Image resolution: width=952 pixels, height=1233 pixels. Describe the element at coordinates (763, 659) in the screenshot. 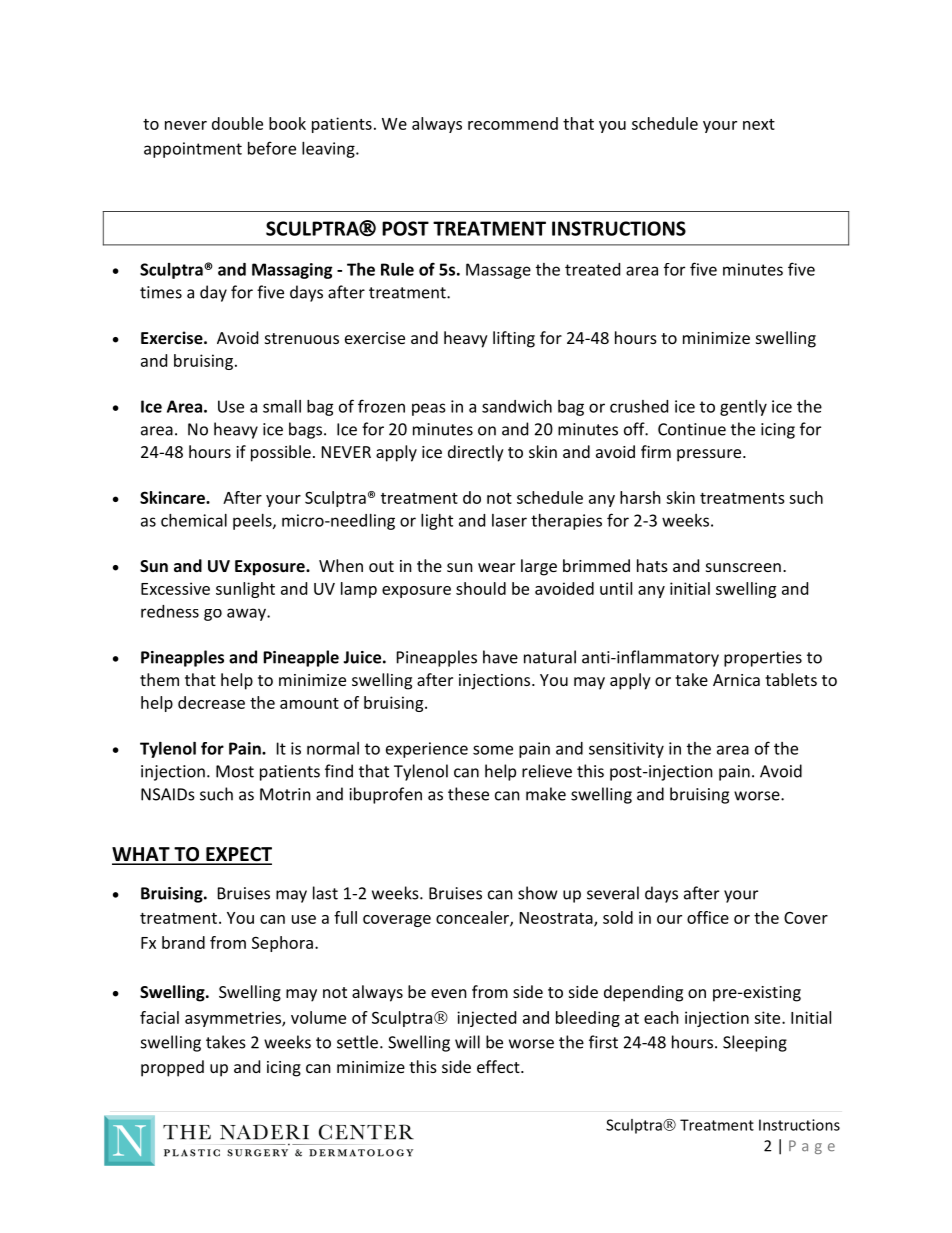

I see `properties` at that location.
